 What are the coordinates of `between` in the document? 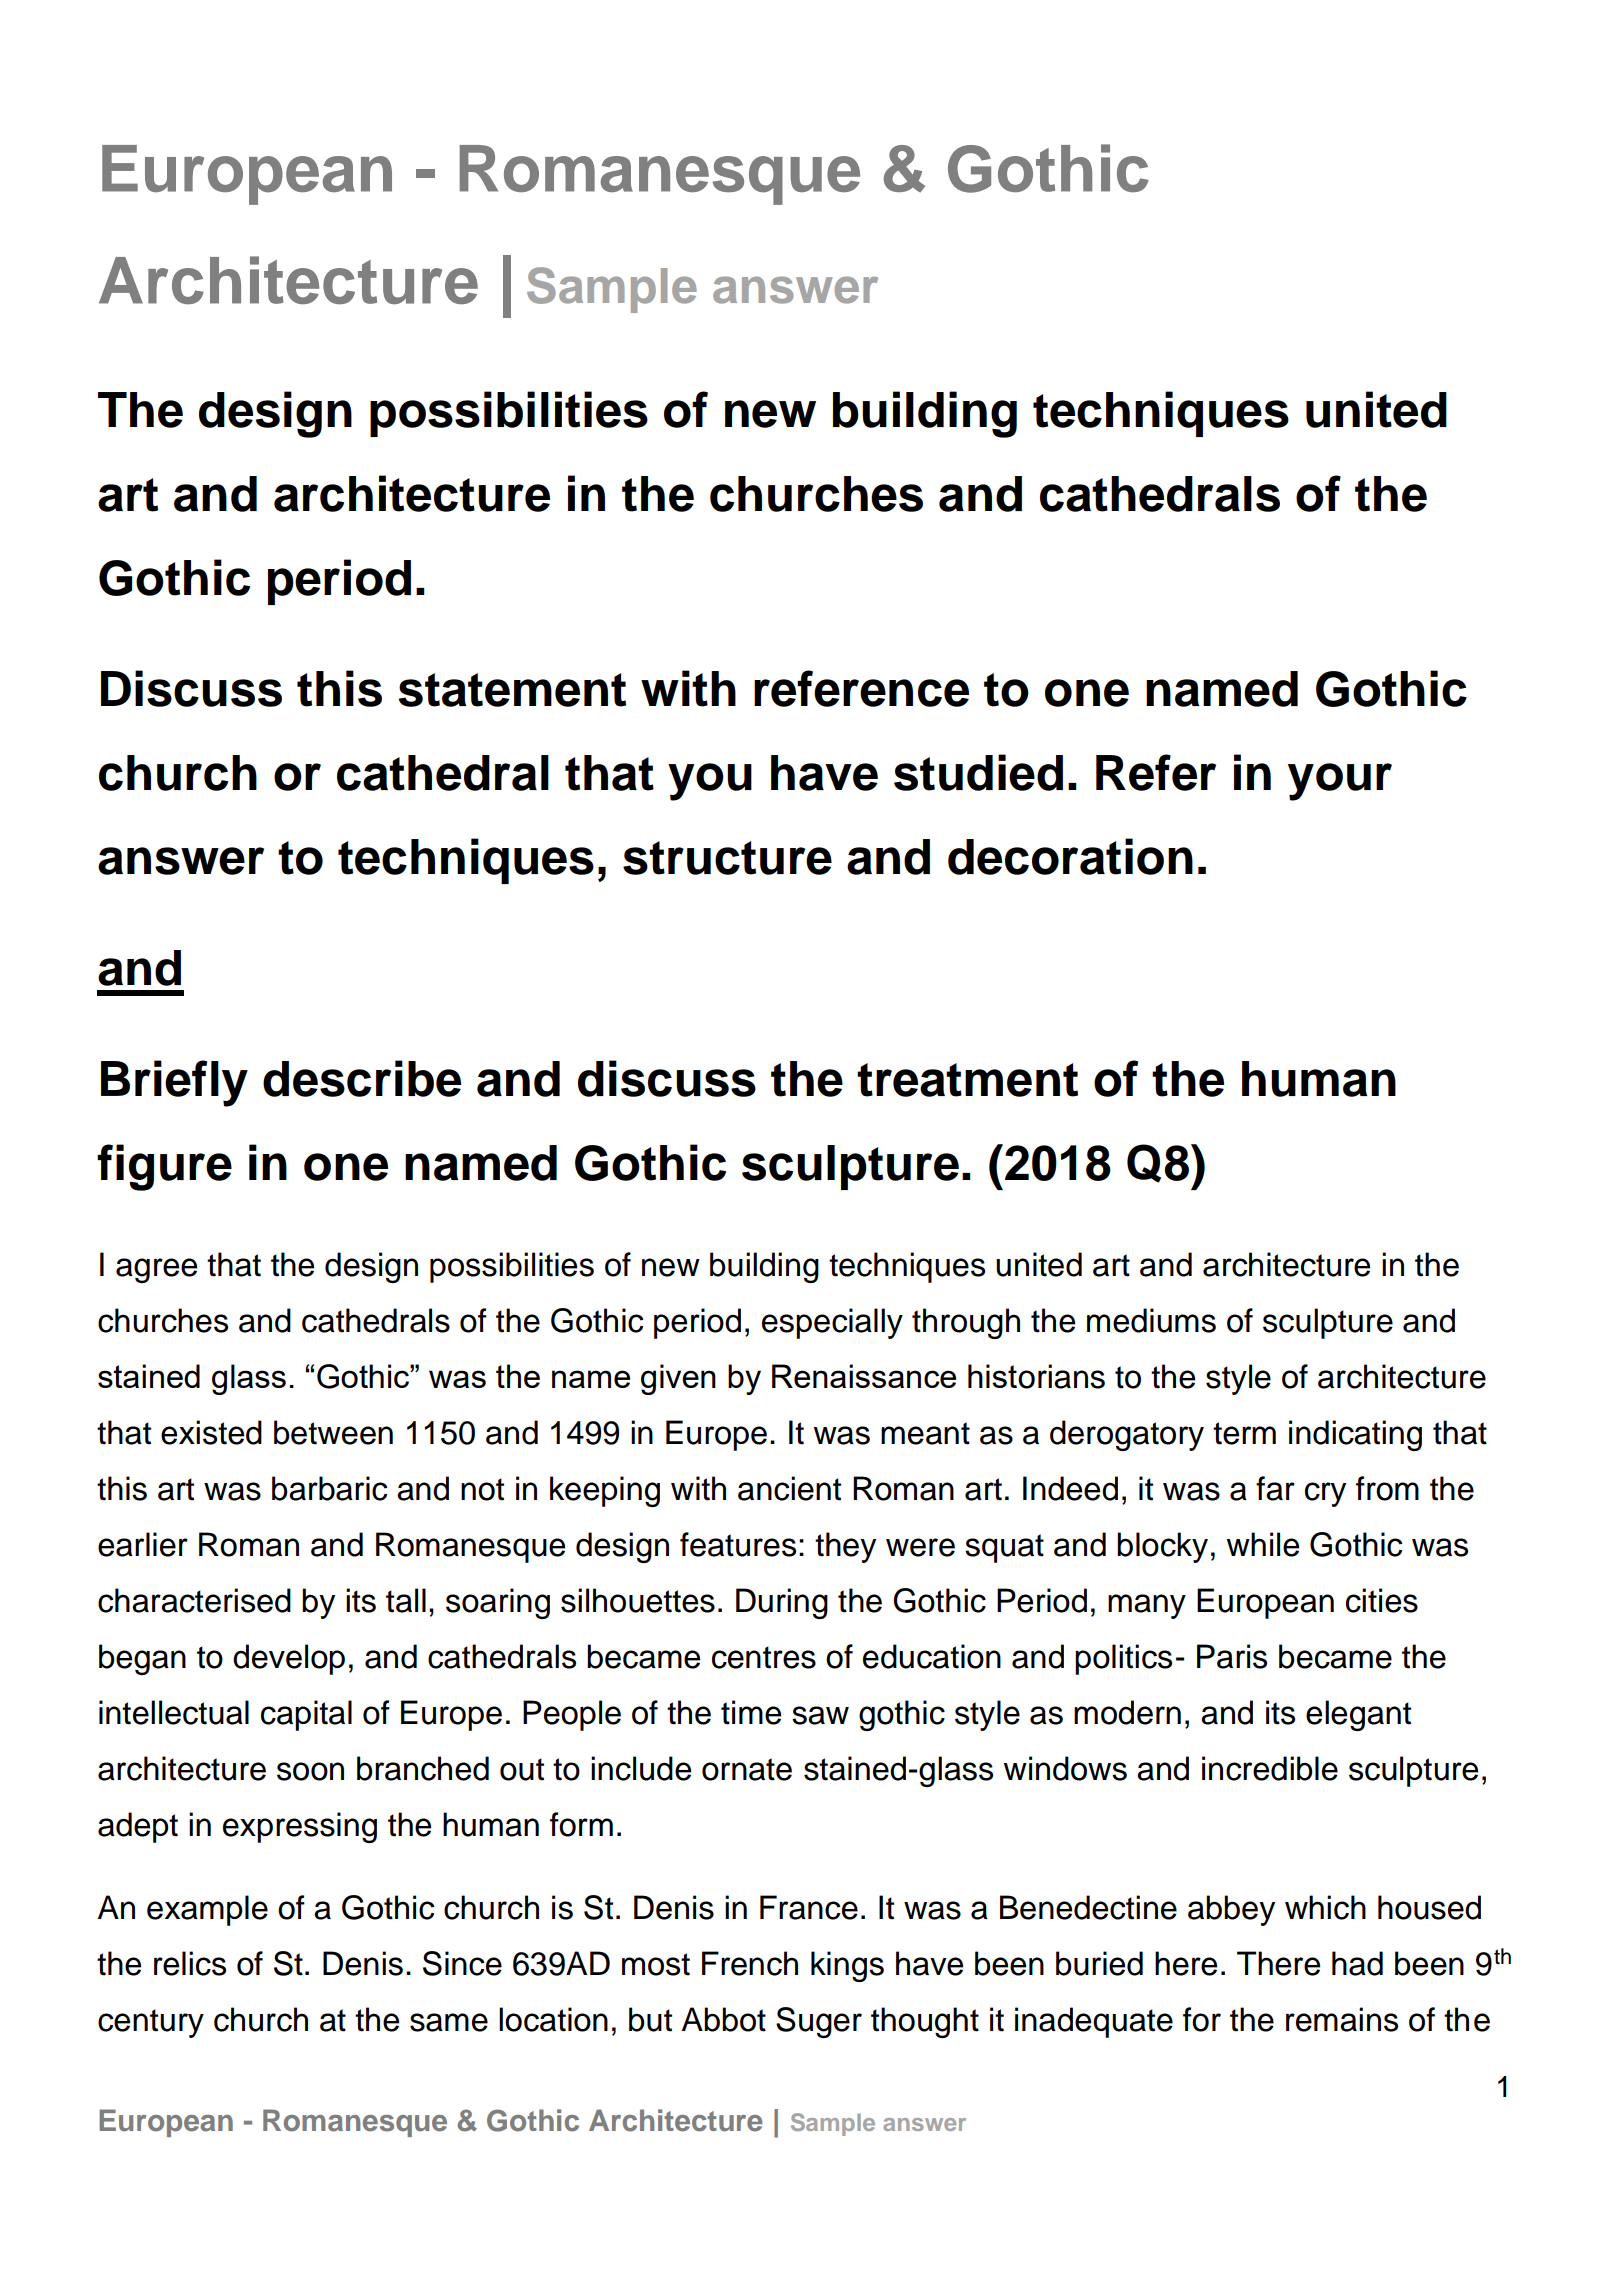 It's located at (333, 1432).
